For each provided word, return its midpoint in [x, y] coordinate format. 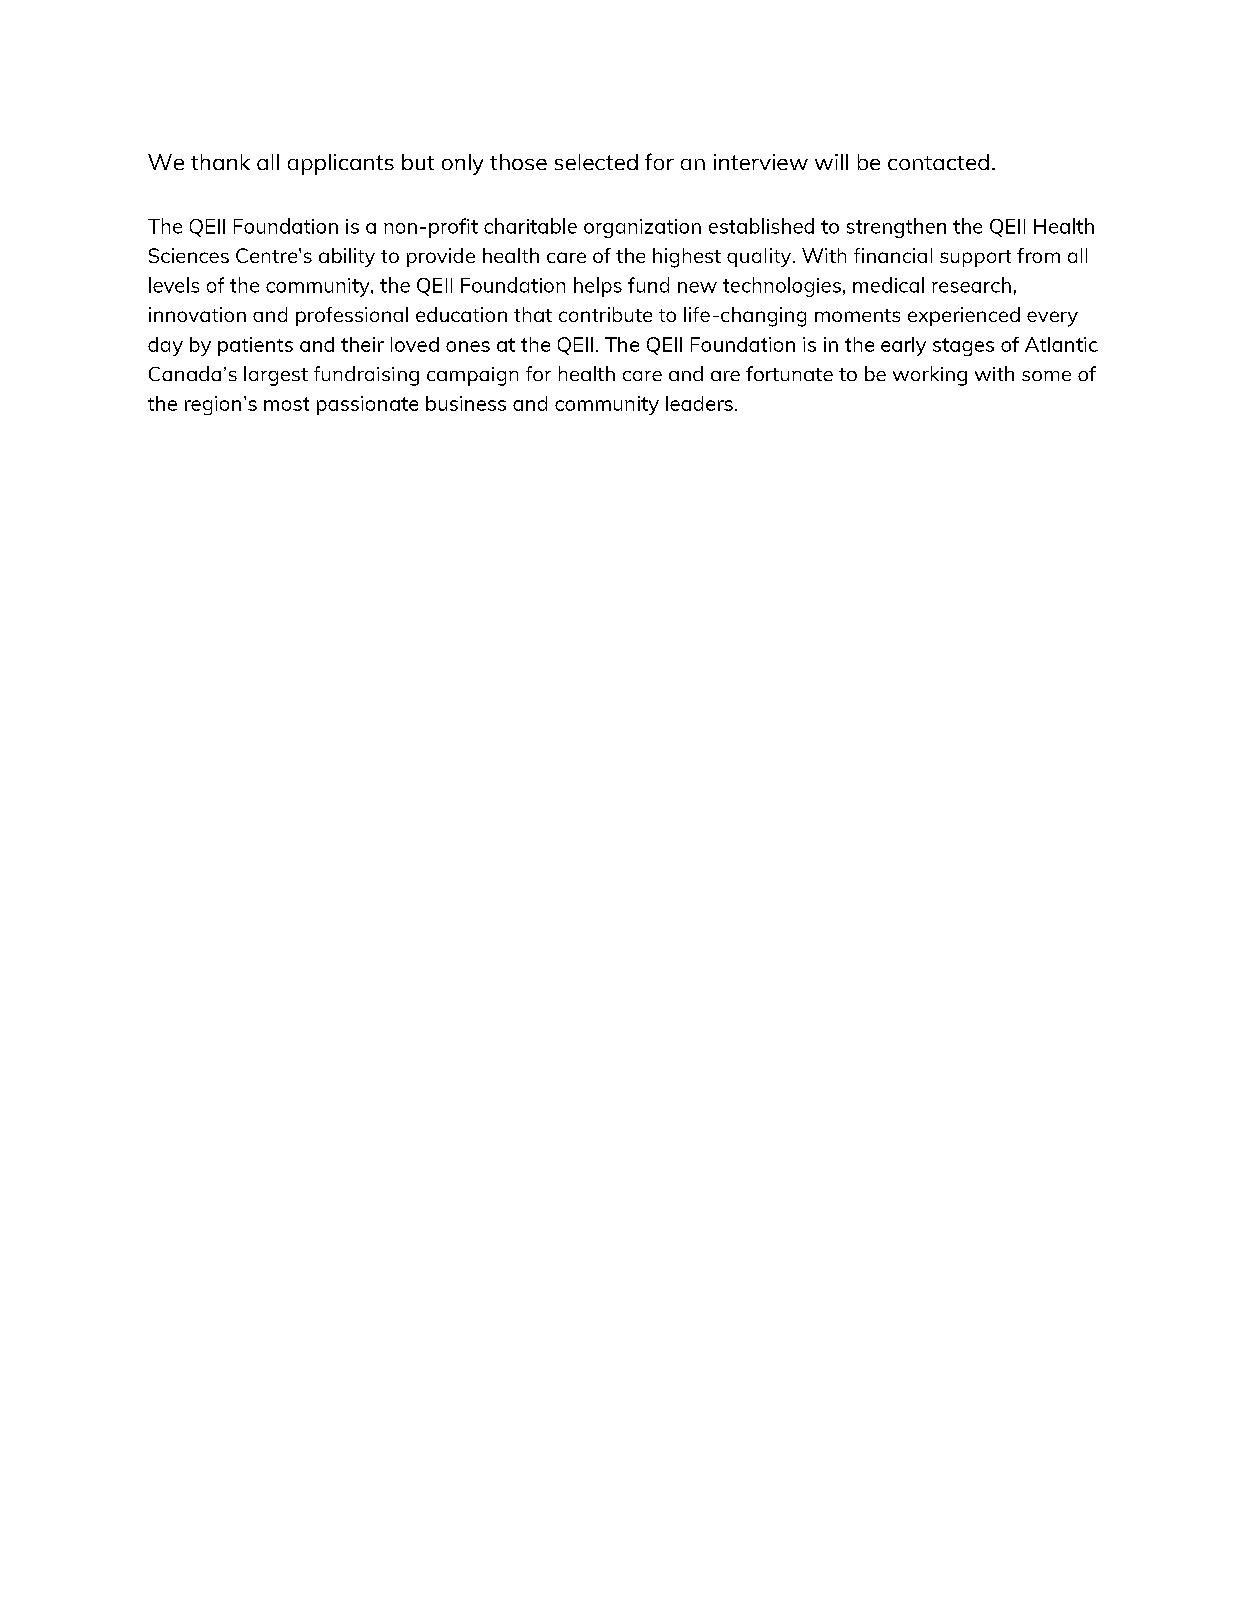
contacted [938, 162]
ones [468, 346]
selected [596, 162]
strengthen [896, 228]
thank [220, 162]
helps [598, 287]
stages [963, 347]
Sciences [189, 255]
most [286, 404]
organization [642, 228]
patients [255, 346]
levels [174, 285]
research [971, 285]
